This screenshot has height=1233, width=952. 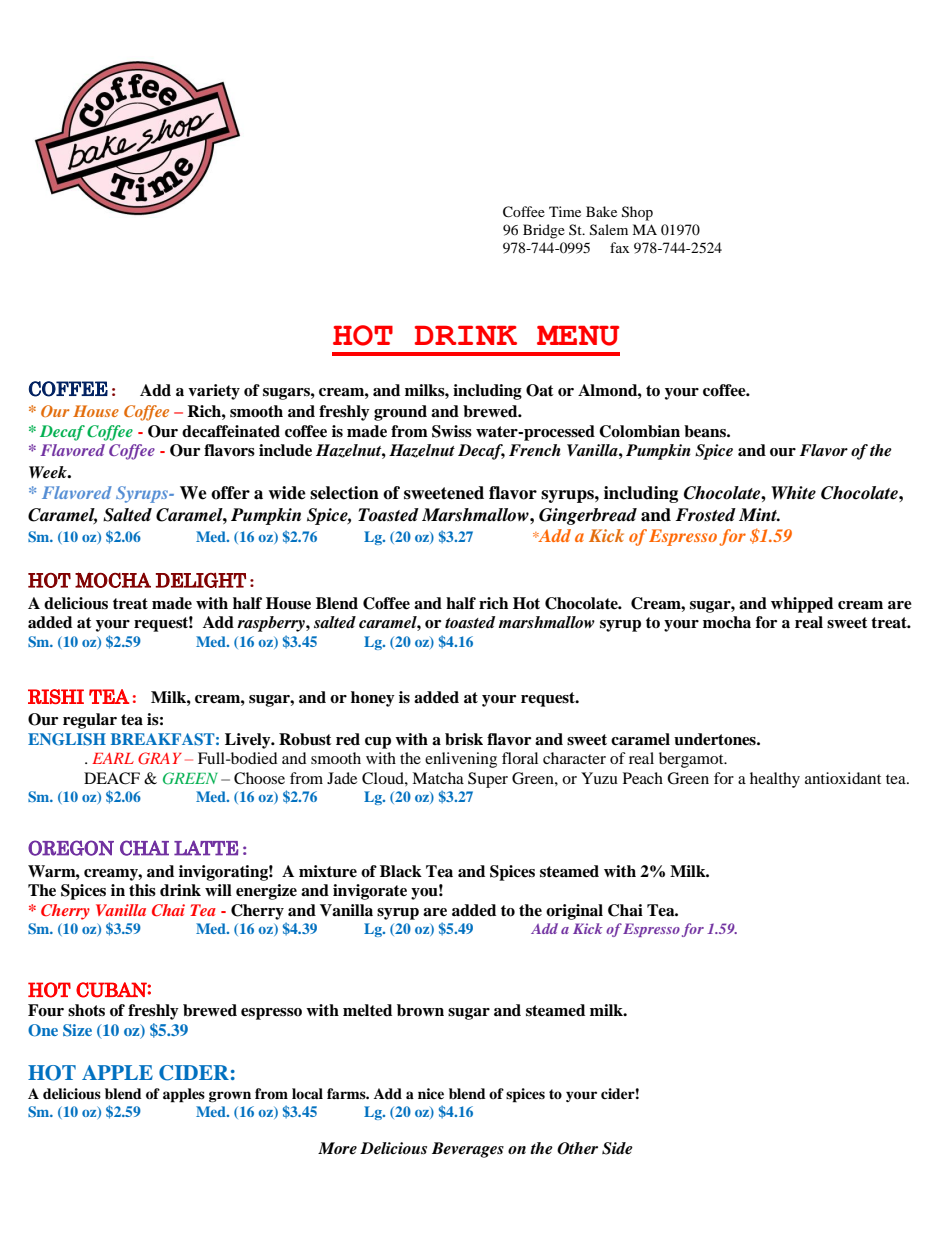 What do you see at coordinates (431, 1093) in the screenshot?
I see `nice` at bounding box center [431, 1093].
